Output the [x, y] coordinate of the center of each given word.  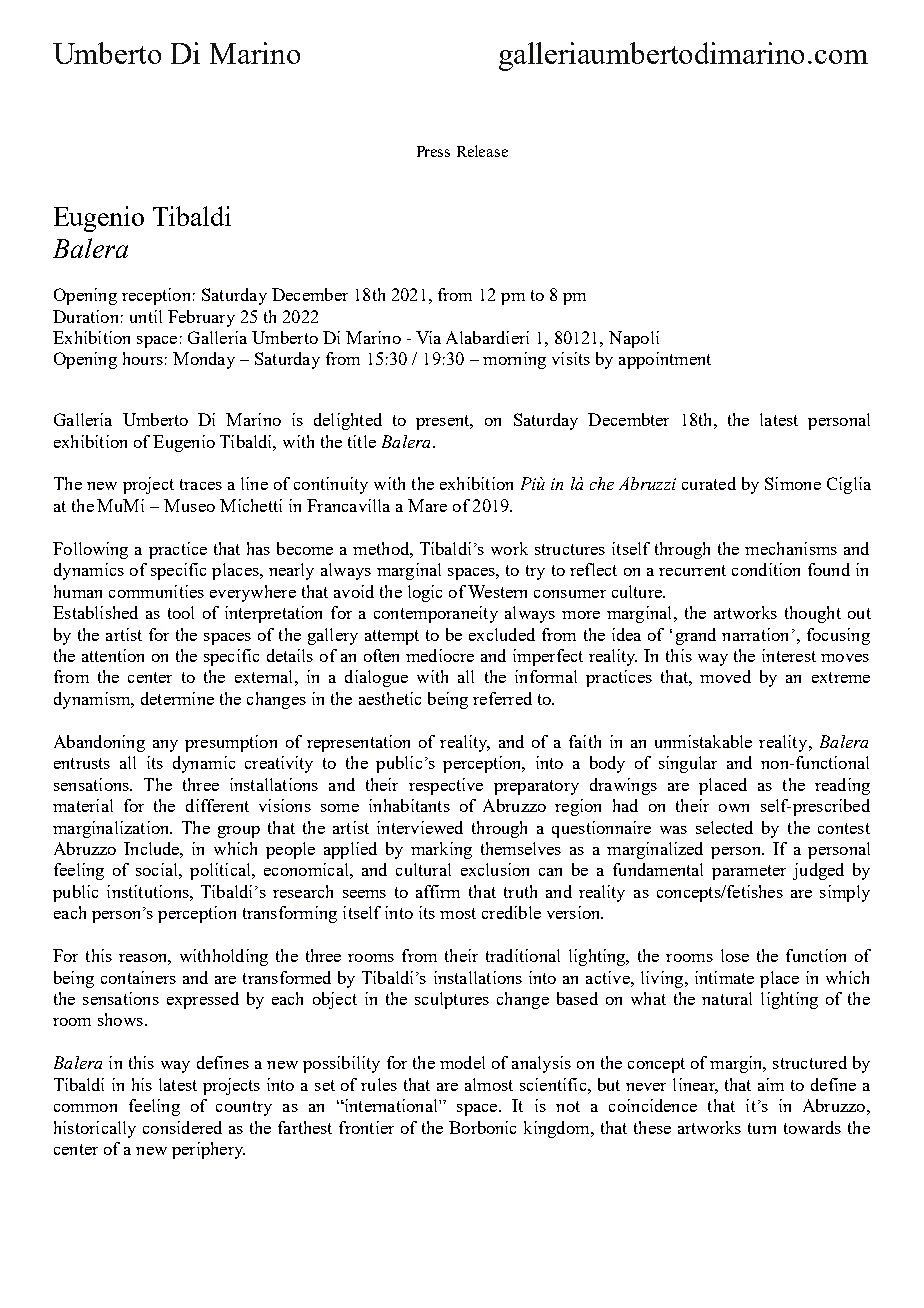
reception [156, 296]
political [221, 871]
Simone [793, 483]
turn [762, 1128]
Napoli [634, 339]
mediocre [440, 655]
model [462, 1062]
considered [182, 1127]
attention [113, 655]
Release [482, 151]
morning [514, 360]
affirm [438, 891]
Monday [204, 360]
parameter [749, 872]
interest [789, 655]
